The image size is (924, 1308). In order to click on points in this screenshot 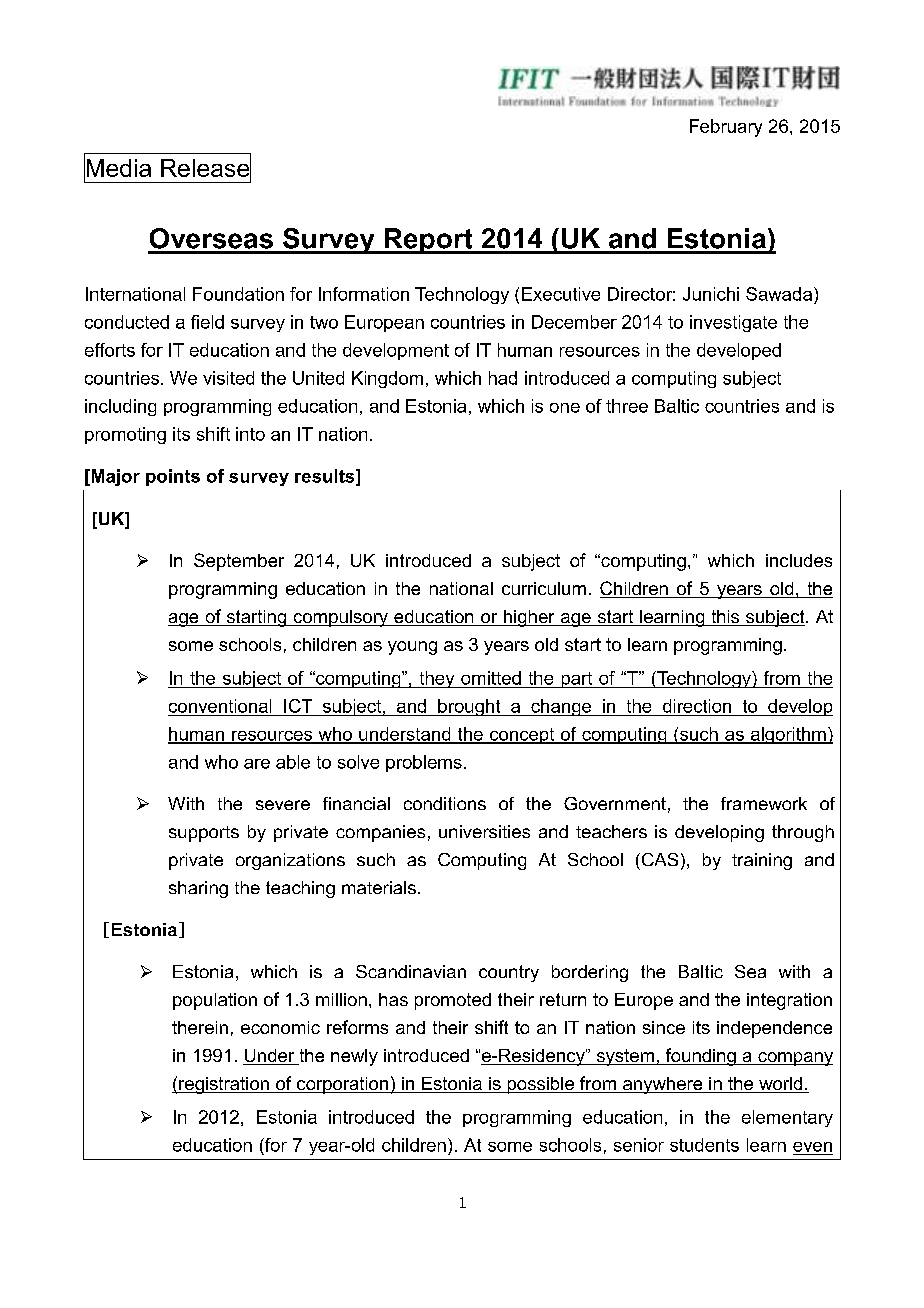, I will do `click(173, 477)`.
